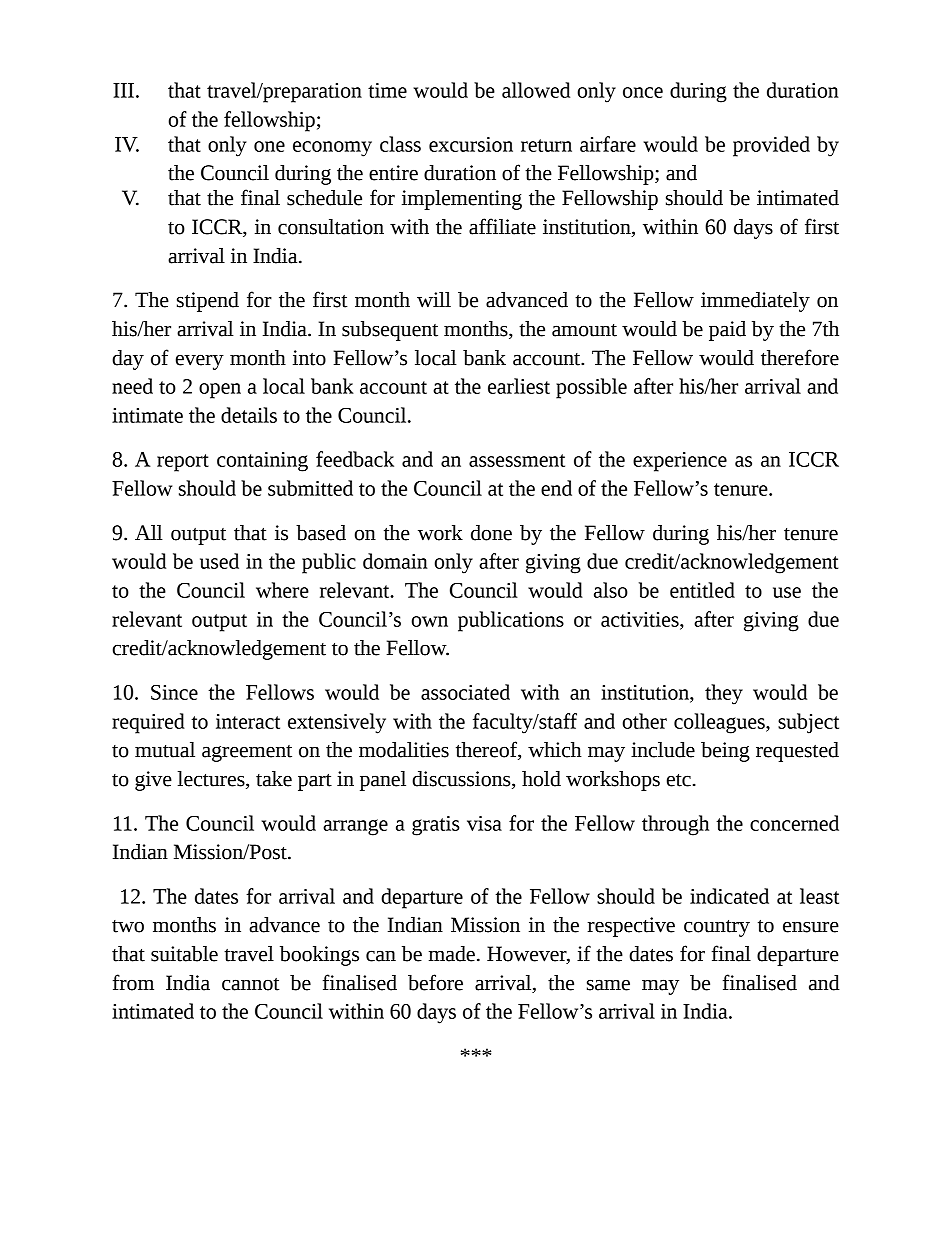 This document has width=952, height=1233. I want to click on report, so click(183, 463).
